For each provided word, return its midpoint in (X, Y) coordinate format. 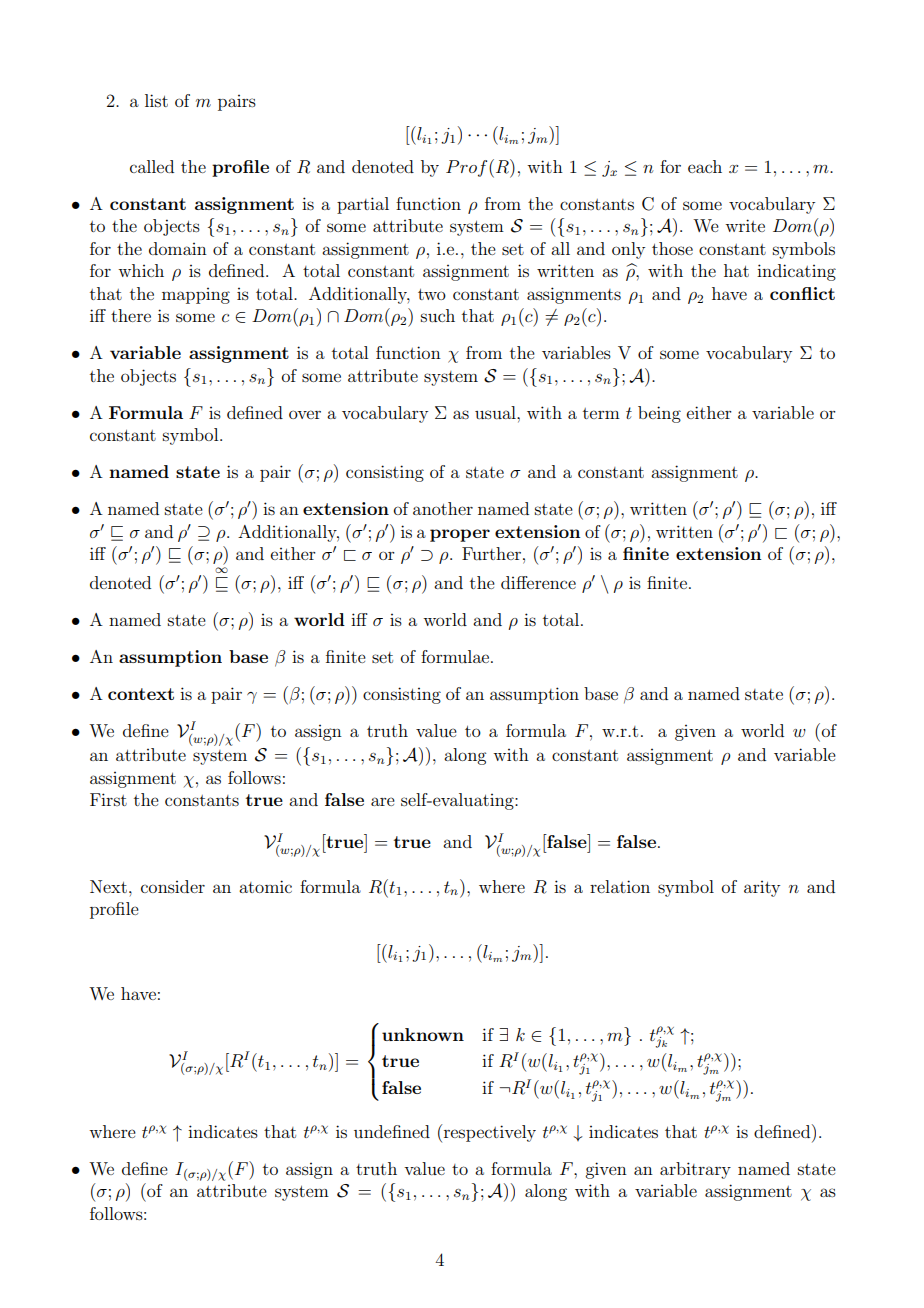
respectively (490, 1133)
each (705, 166)
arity (762, 889)
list (156, 100)
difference (538, 582)
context (141, 694)
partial (363, 205)
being (659, 414)
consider (173, 886)
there (131, 315)
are (383, 801)
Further (491, 553)
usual (496, 412)
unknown (423, 1034)
